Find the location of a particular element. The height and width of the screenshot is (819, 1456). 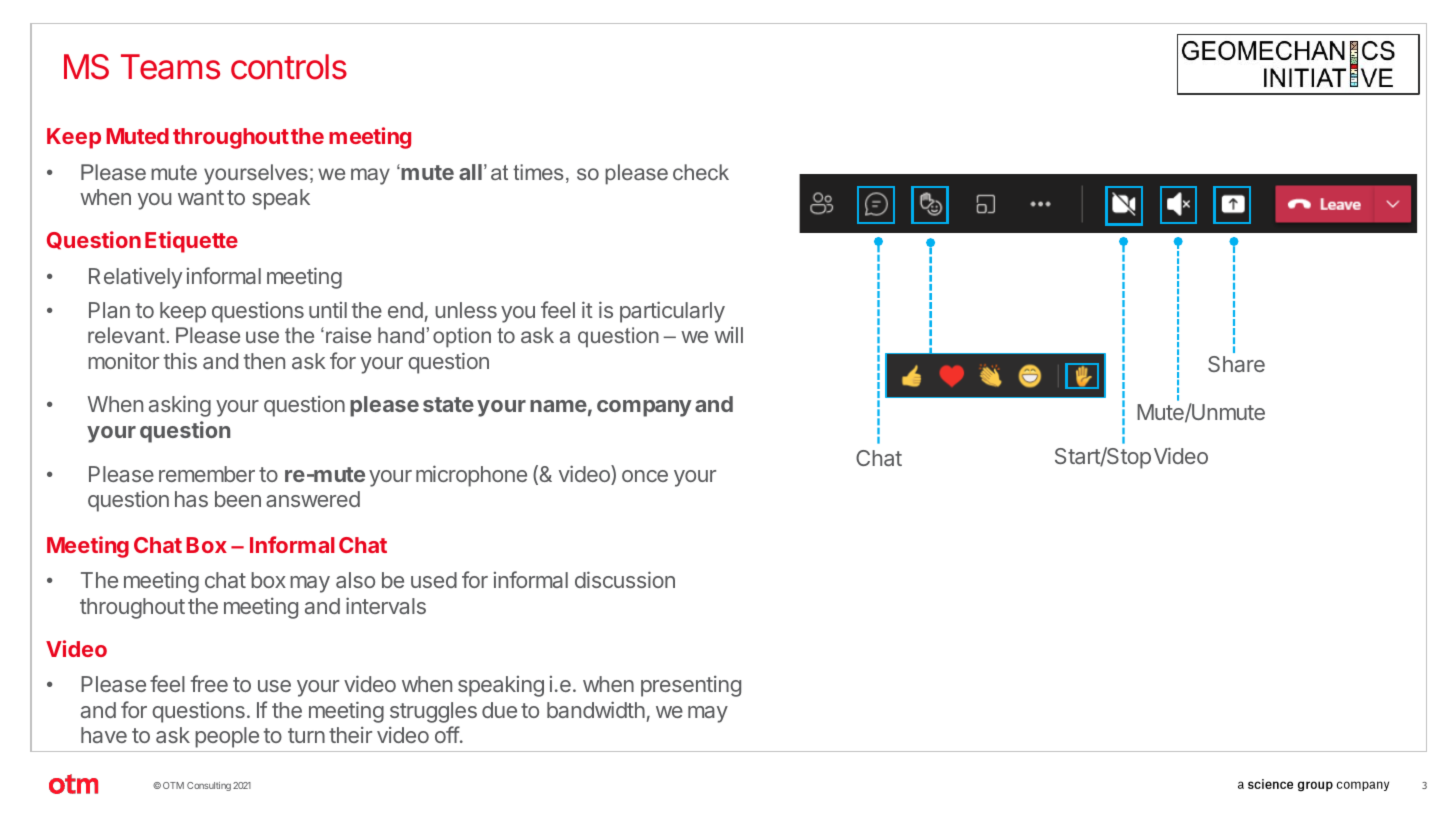

Consulting is located at coordinates (209, 786).
